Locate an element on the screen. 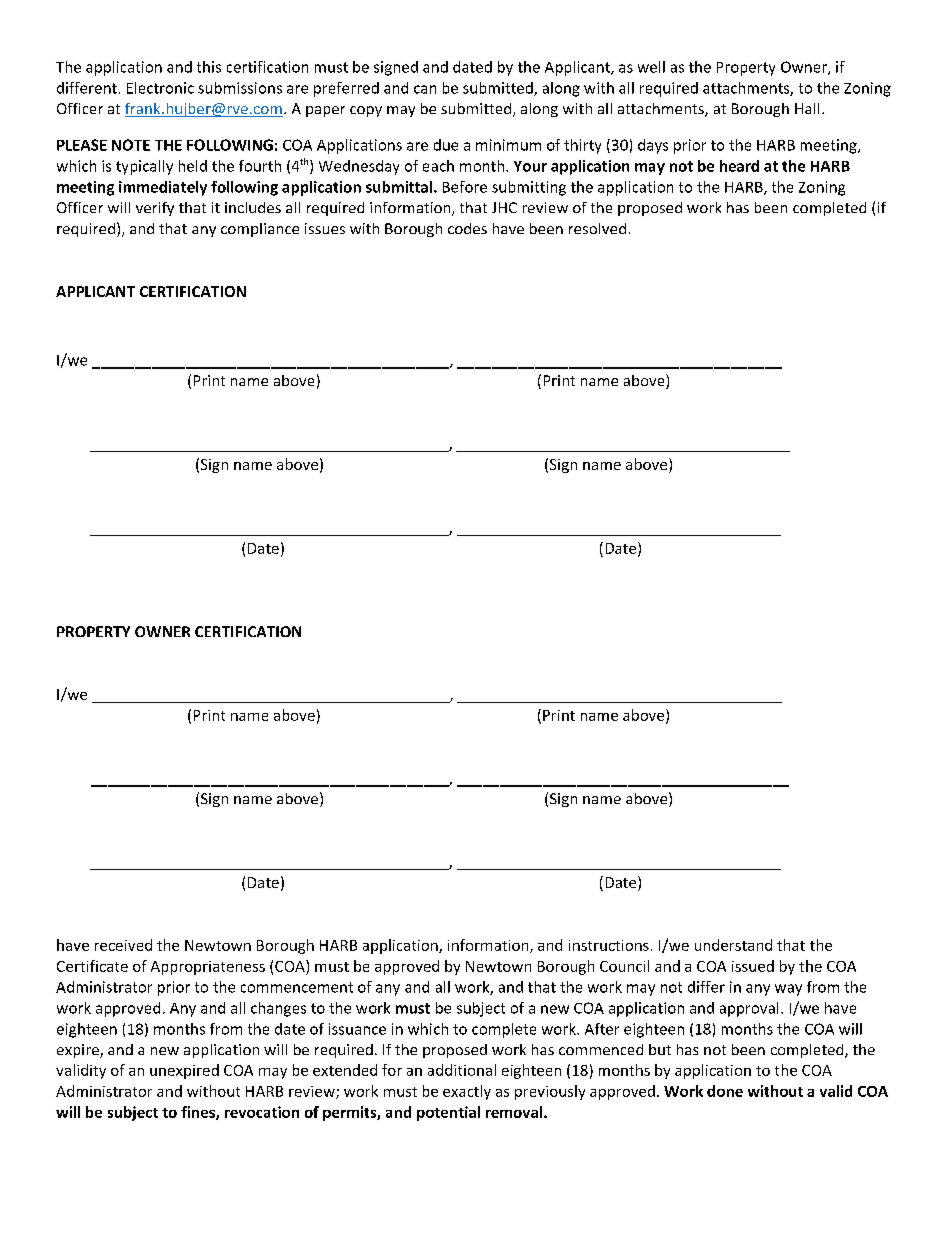 This screenshot has height=1233, width=952. due is located at coordinates (446, 145).
